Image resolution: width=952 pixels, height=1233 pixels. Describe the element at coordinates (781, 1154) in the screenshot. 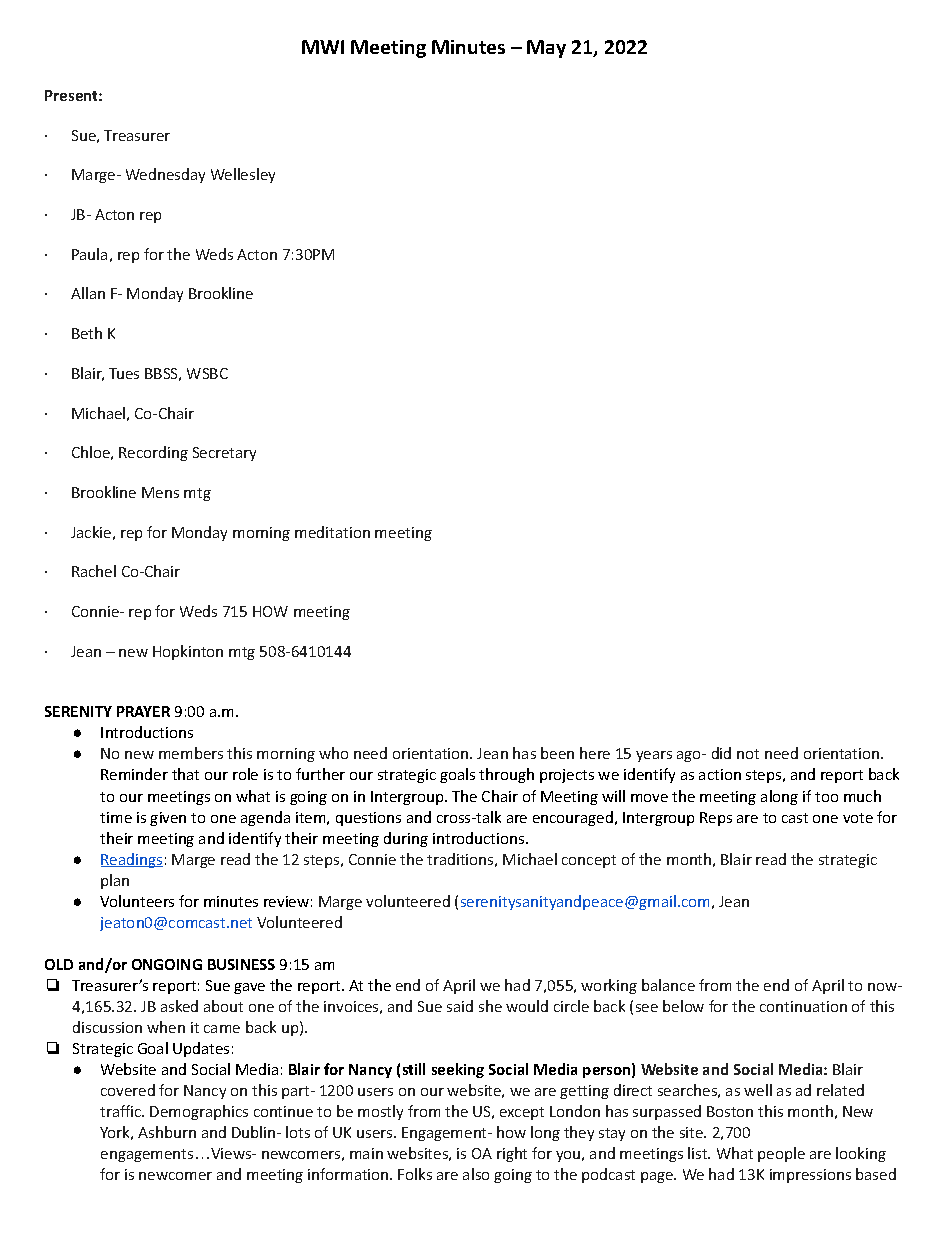

I see `people` at that location.
